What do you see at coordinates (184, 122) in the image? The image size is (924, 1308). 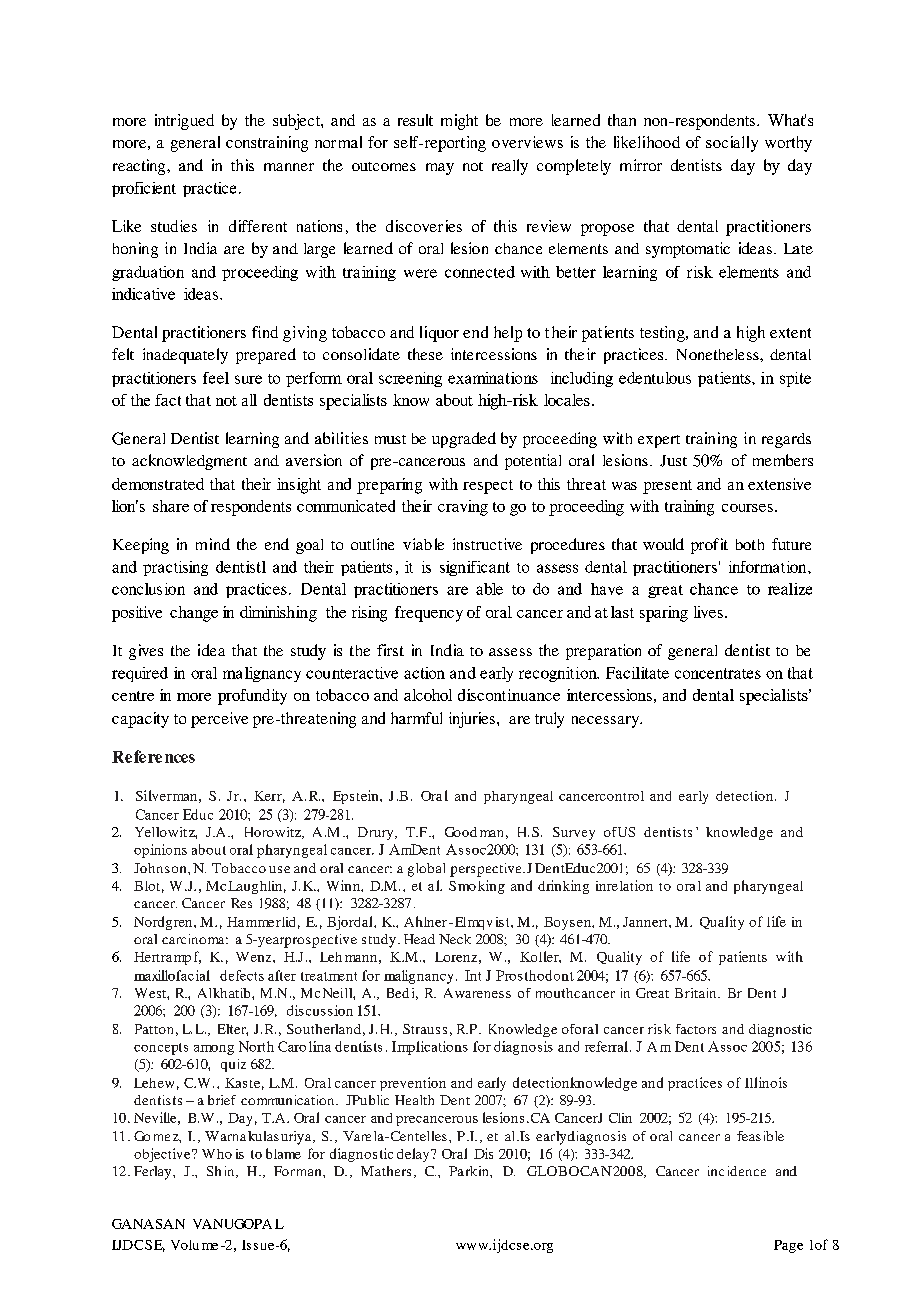 I see `intrigued` at bounding box center [184, 122].
